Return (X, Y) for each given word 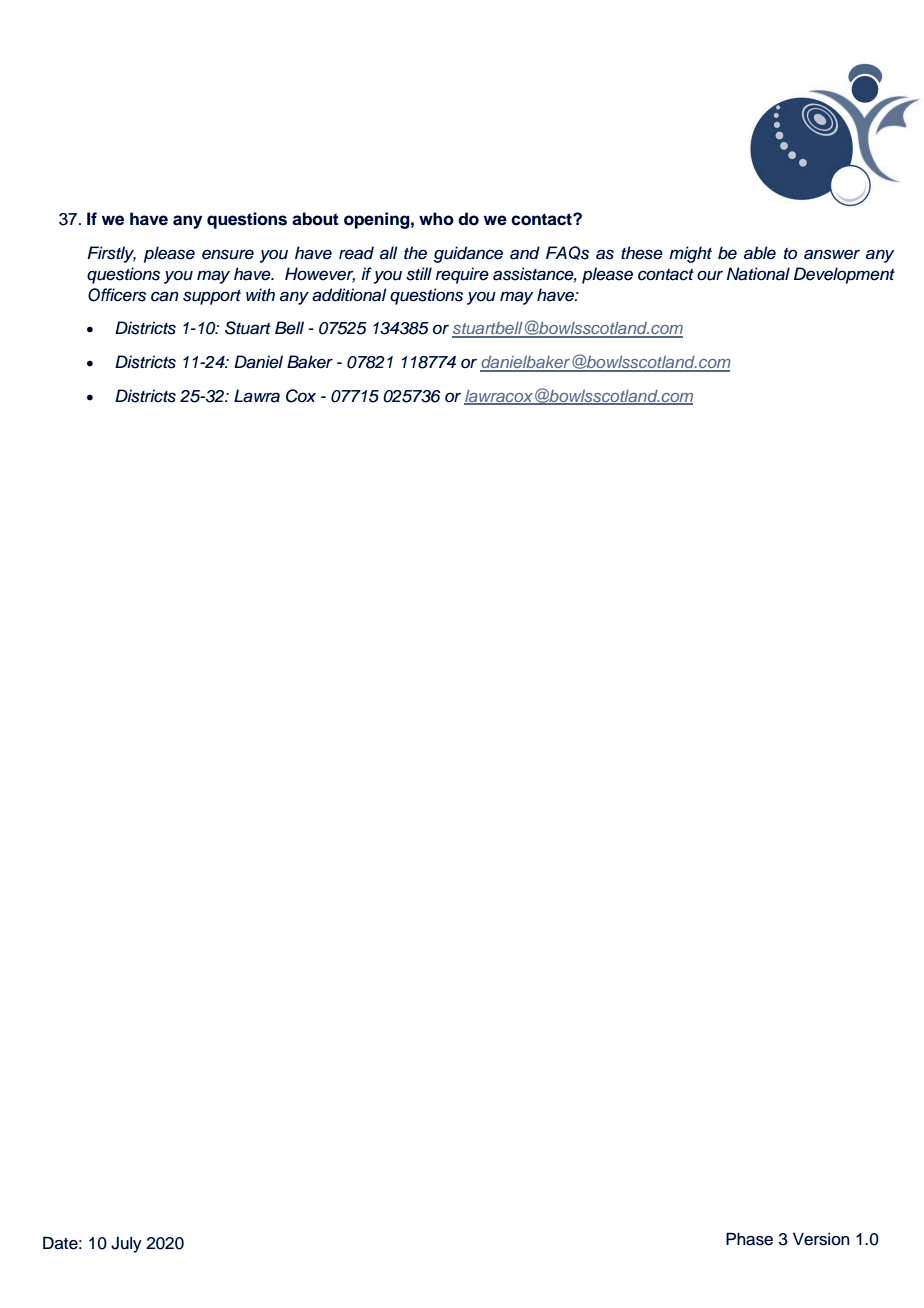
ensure (228, 254)
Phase (749, 1239)
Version (821, 1239)
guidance (468, 254)
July (126, 1245)
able (760, 253)
